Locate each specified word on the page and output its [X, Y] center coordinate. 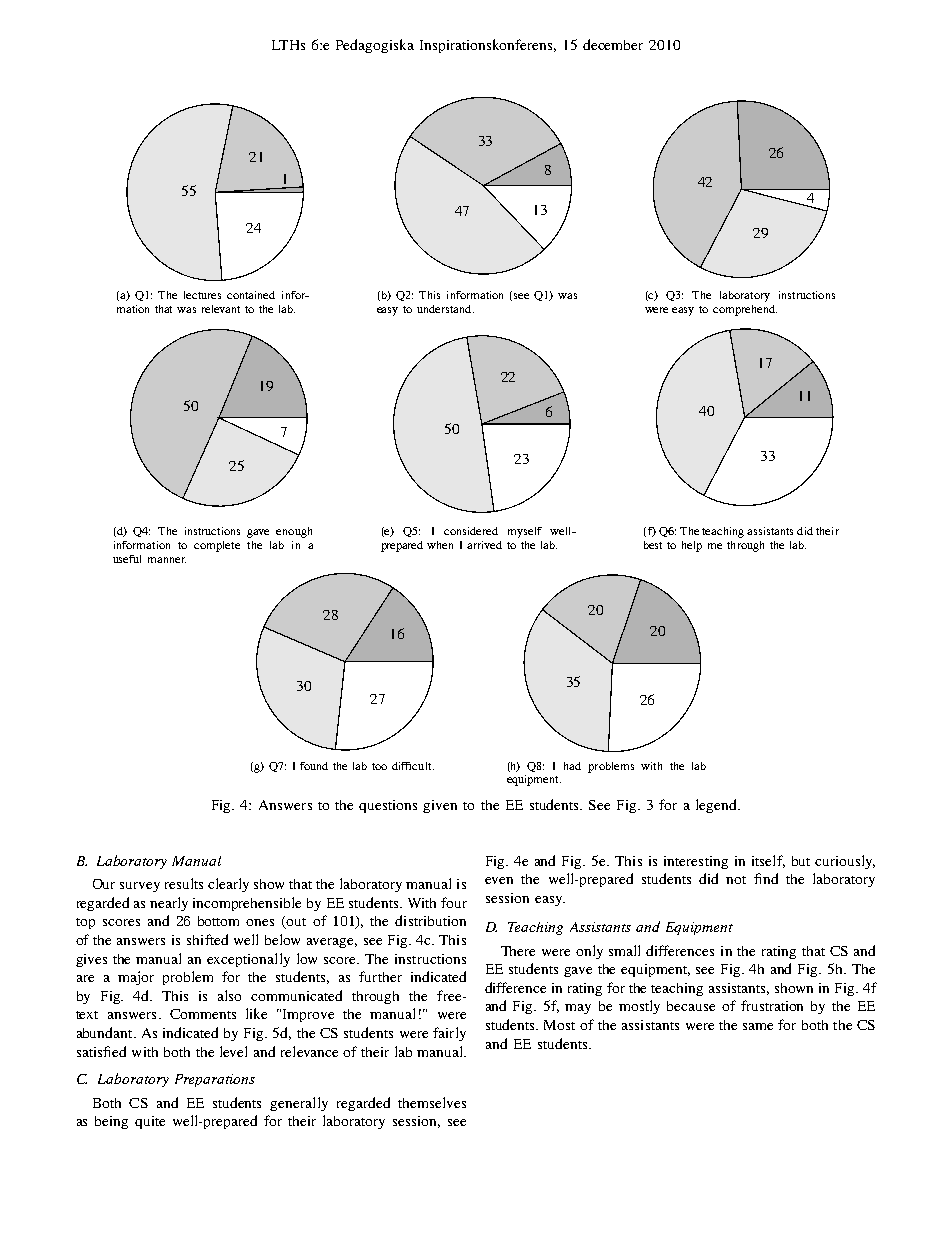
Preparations [215, 1080]
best [653, 545]
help [692, 546]
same [758, 1026]
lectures [202, 295]
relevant [221, 309]
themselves [432, 1102]
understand [445, 309]
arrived [484, 545]
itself [768, 861]
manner [167, 560]
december [613, 44]
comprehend [745, 310]
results [184, 883]
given [440, 806]
